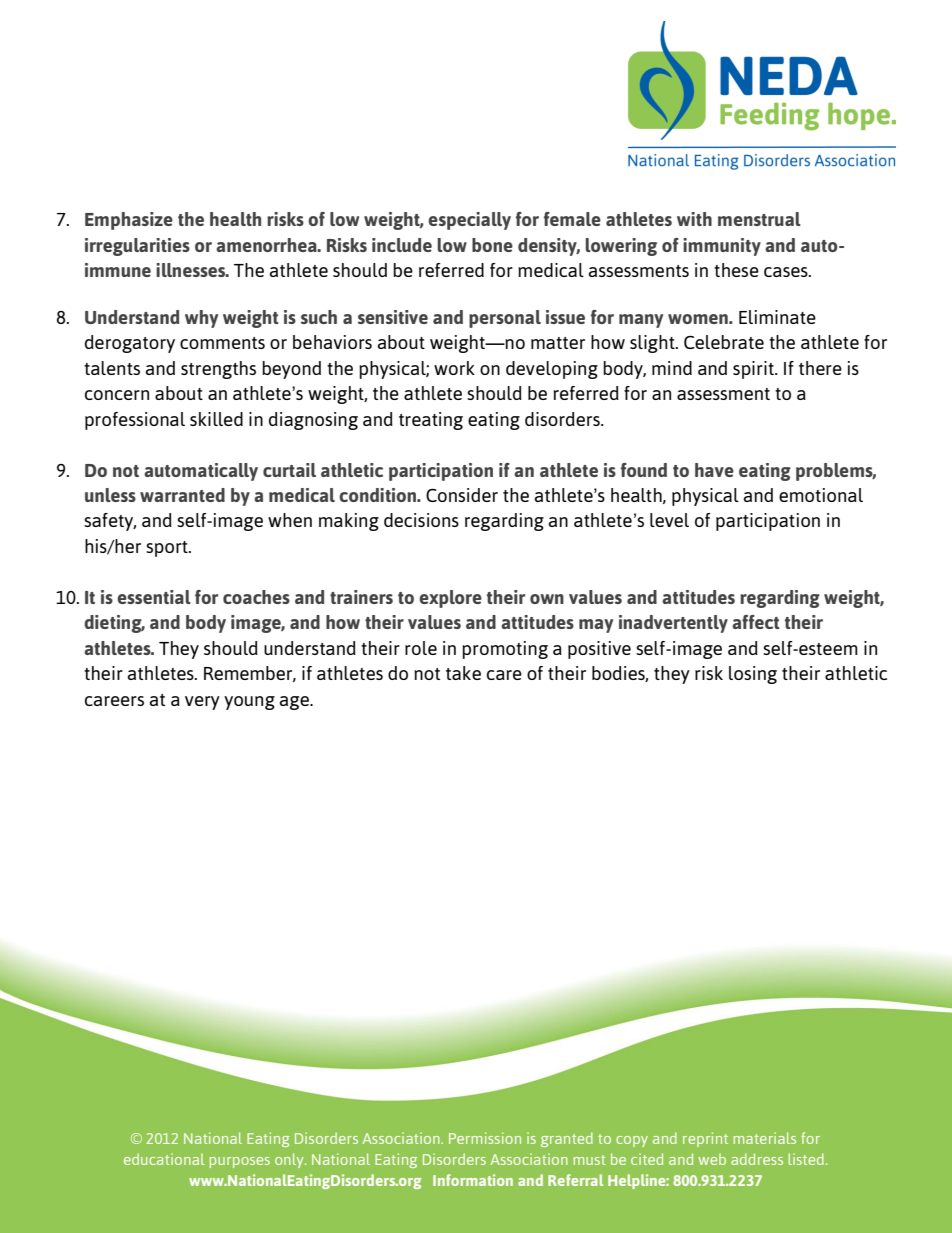  Describe the element at coordinates (753, 675) in the screenshot. I see `losing` at that location.
